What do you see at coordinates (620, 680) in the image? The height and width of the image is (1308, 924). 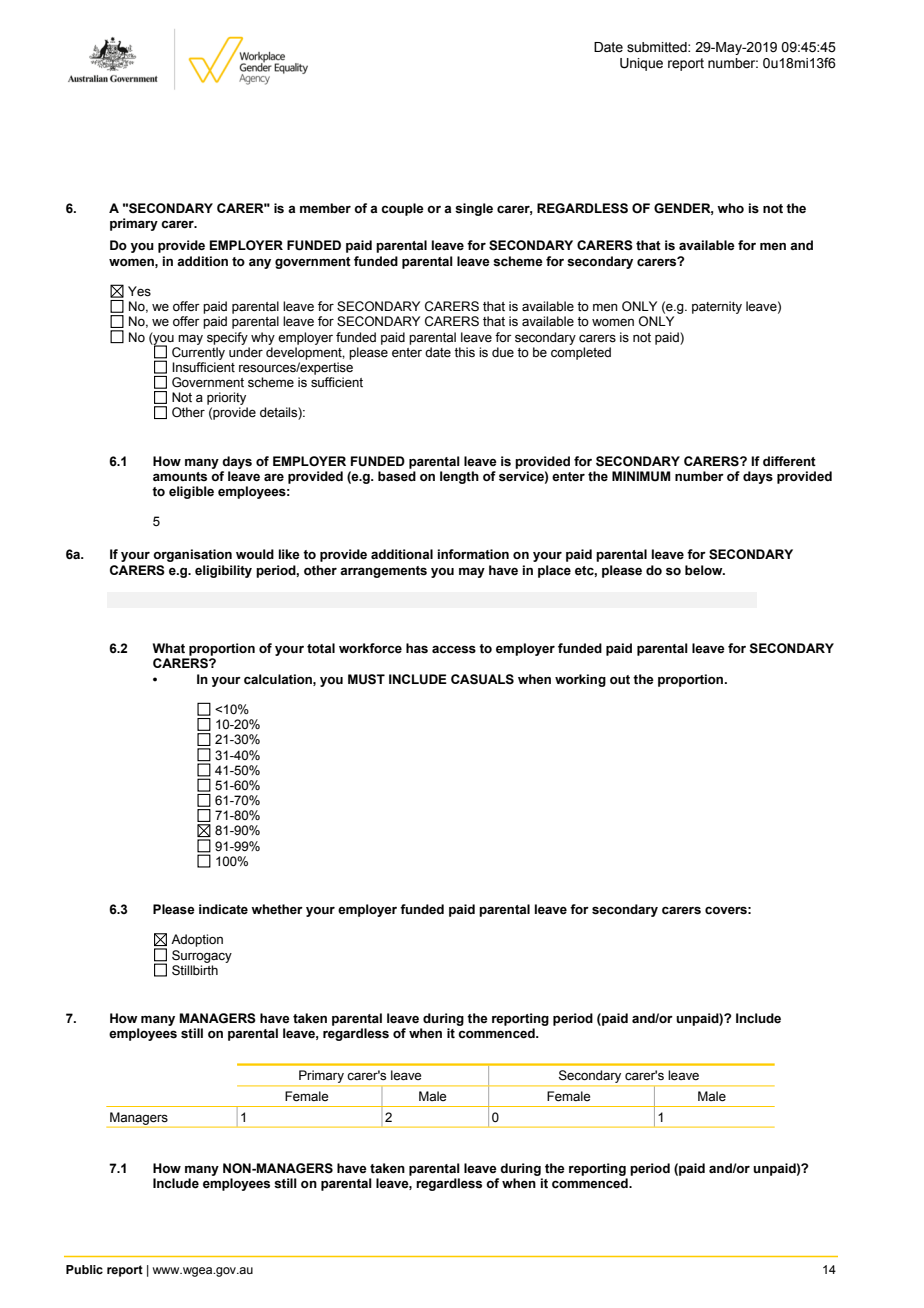 I see `out` at bounding box center [620, 680].
